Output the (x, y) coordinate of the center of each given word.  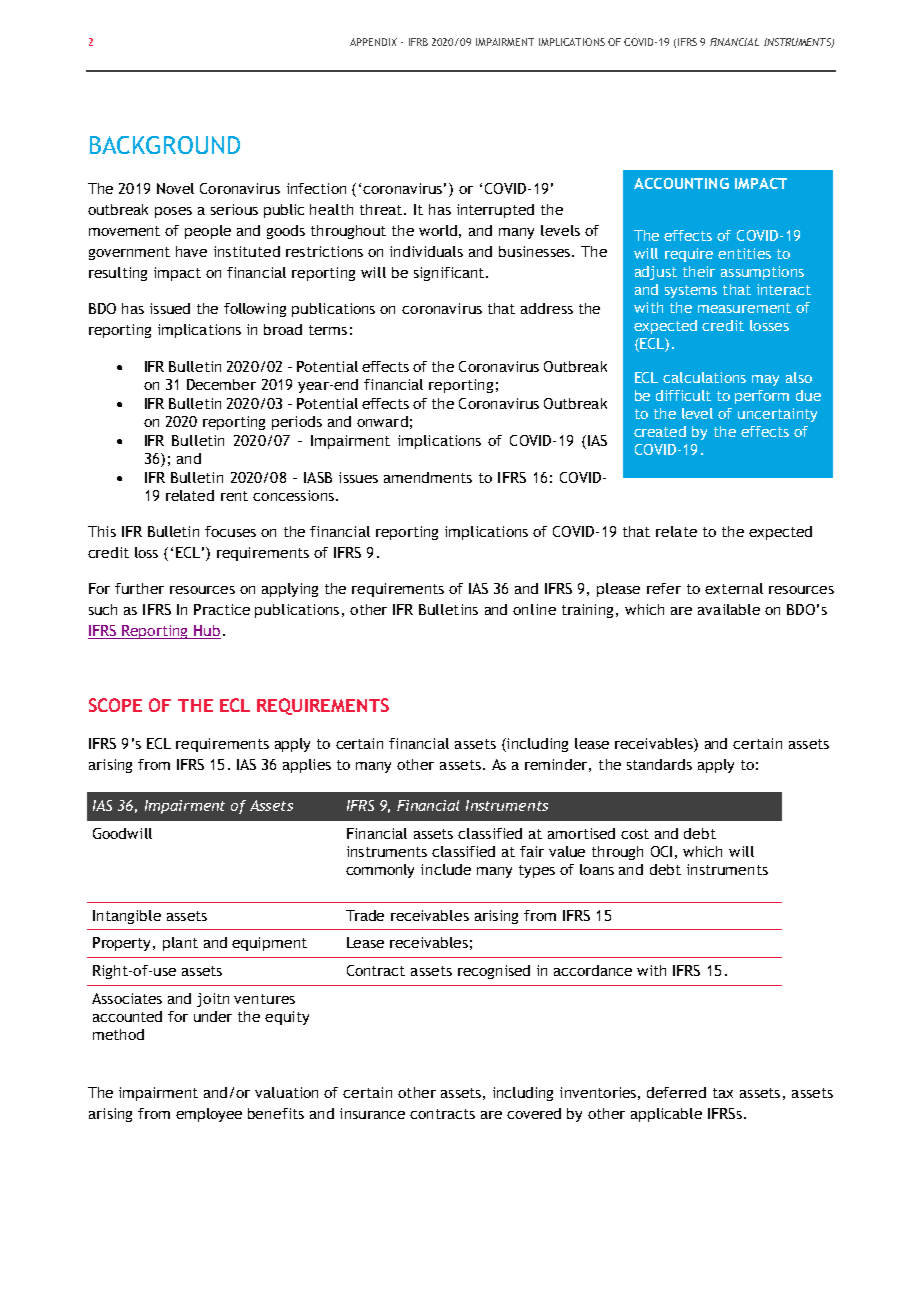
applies (307, 766)
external (734, 588)
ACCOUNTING (681, 183)
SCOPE (115, 705)
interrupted (495, 211)
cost (635, 834)
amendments (428, 477)
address (547, 308)
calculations (704, 377)
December (221, 384)
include (446, 869)
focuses (230, 531)
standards (659, 764)
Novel (175, 188)
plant (180, 944)
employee (209, 1115)
